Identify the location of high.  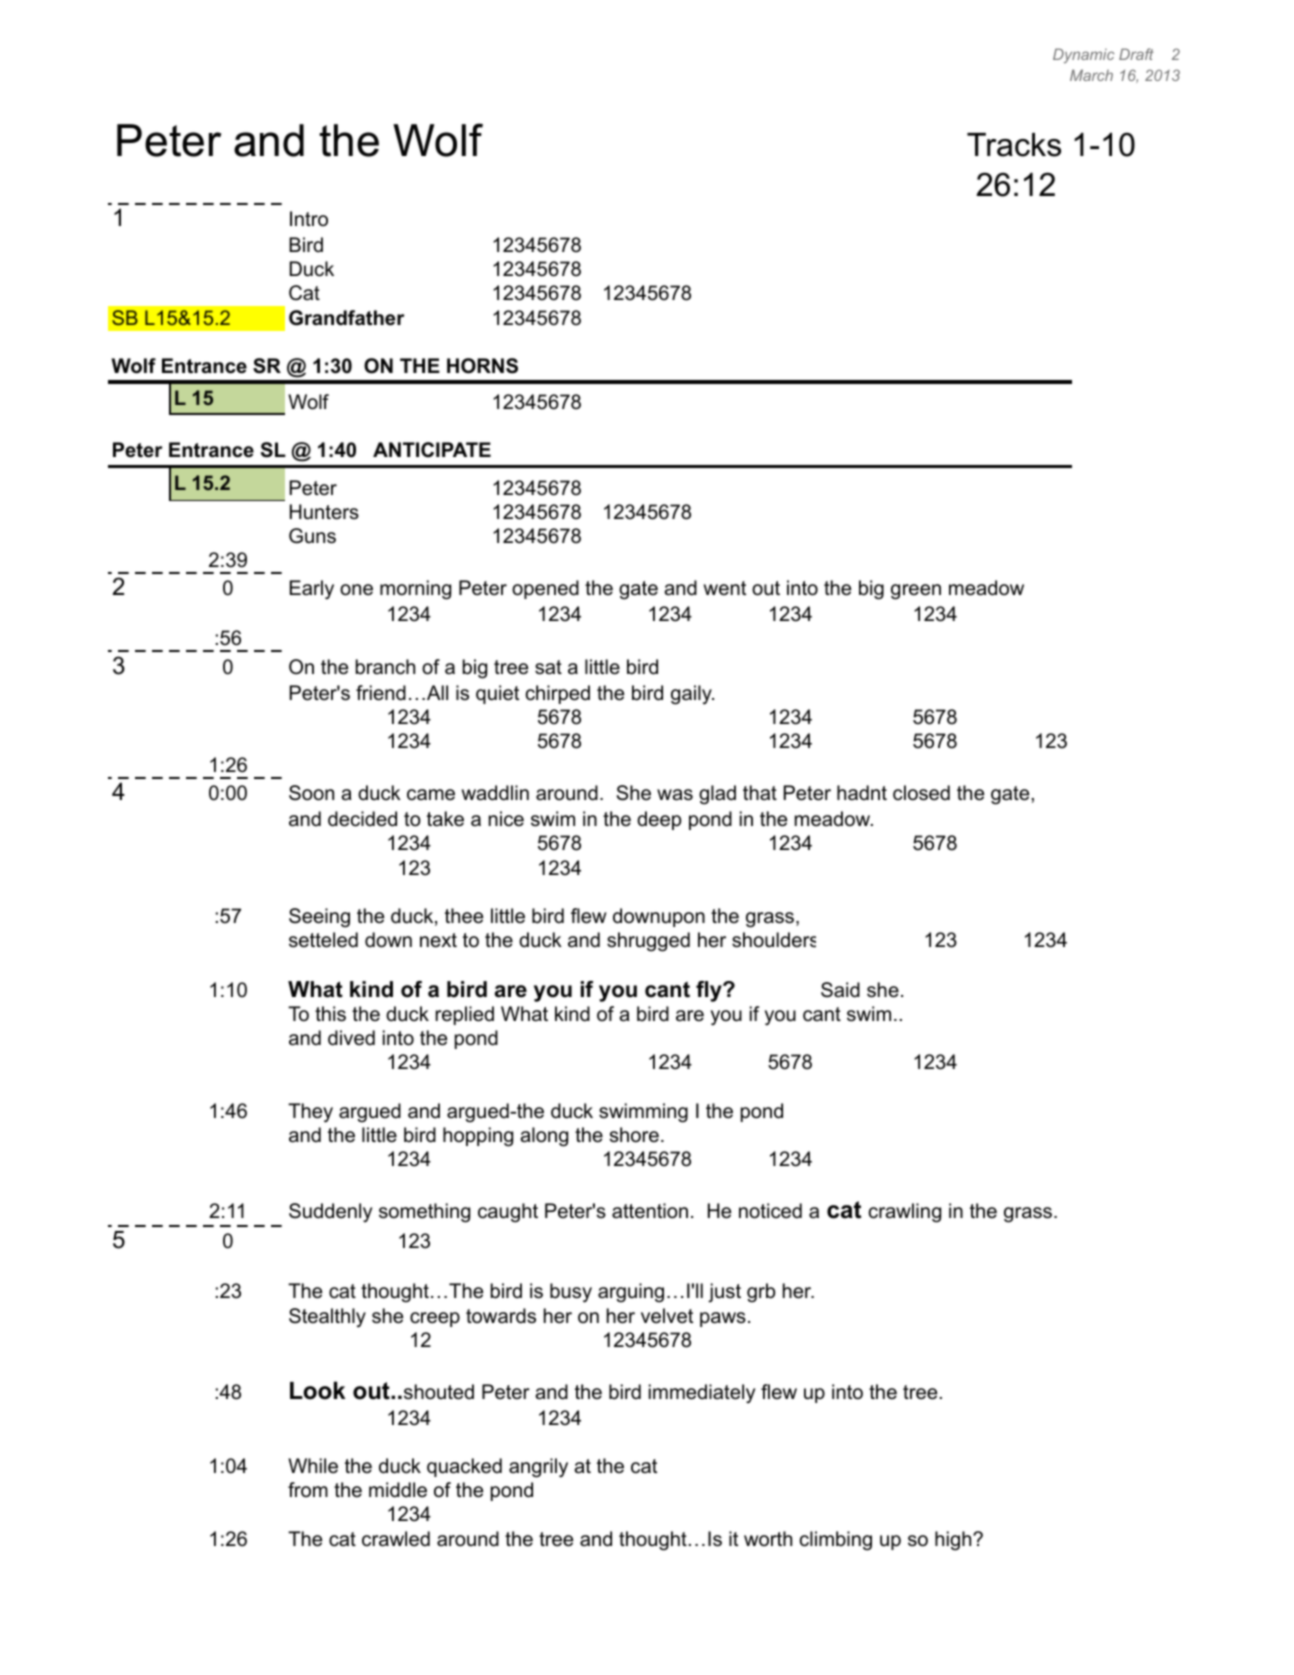
(954, 1541).
